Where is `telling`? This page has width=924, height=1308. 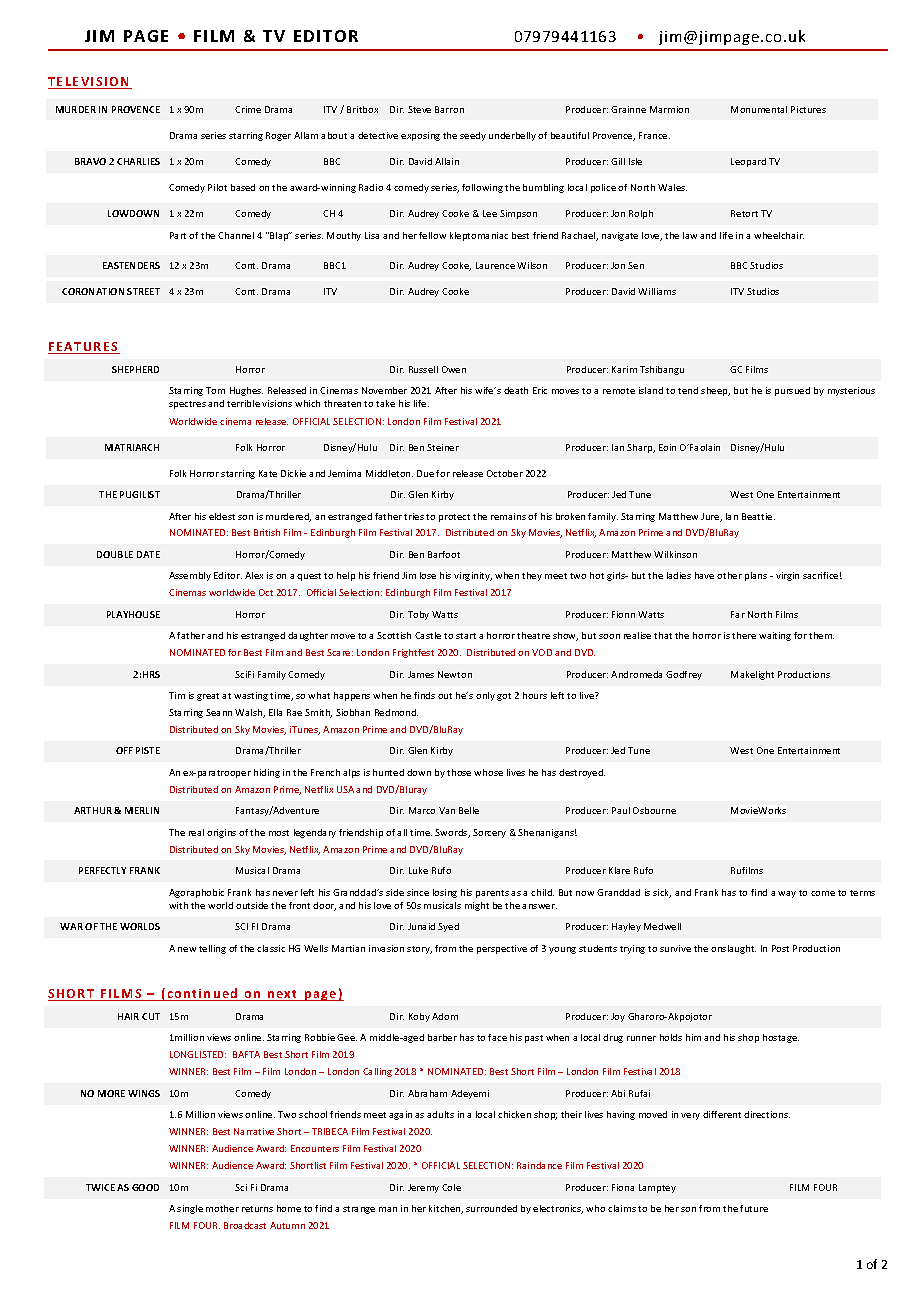 telling is located at coordinates (212, 949).
